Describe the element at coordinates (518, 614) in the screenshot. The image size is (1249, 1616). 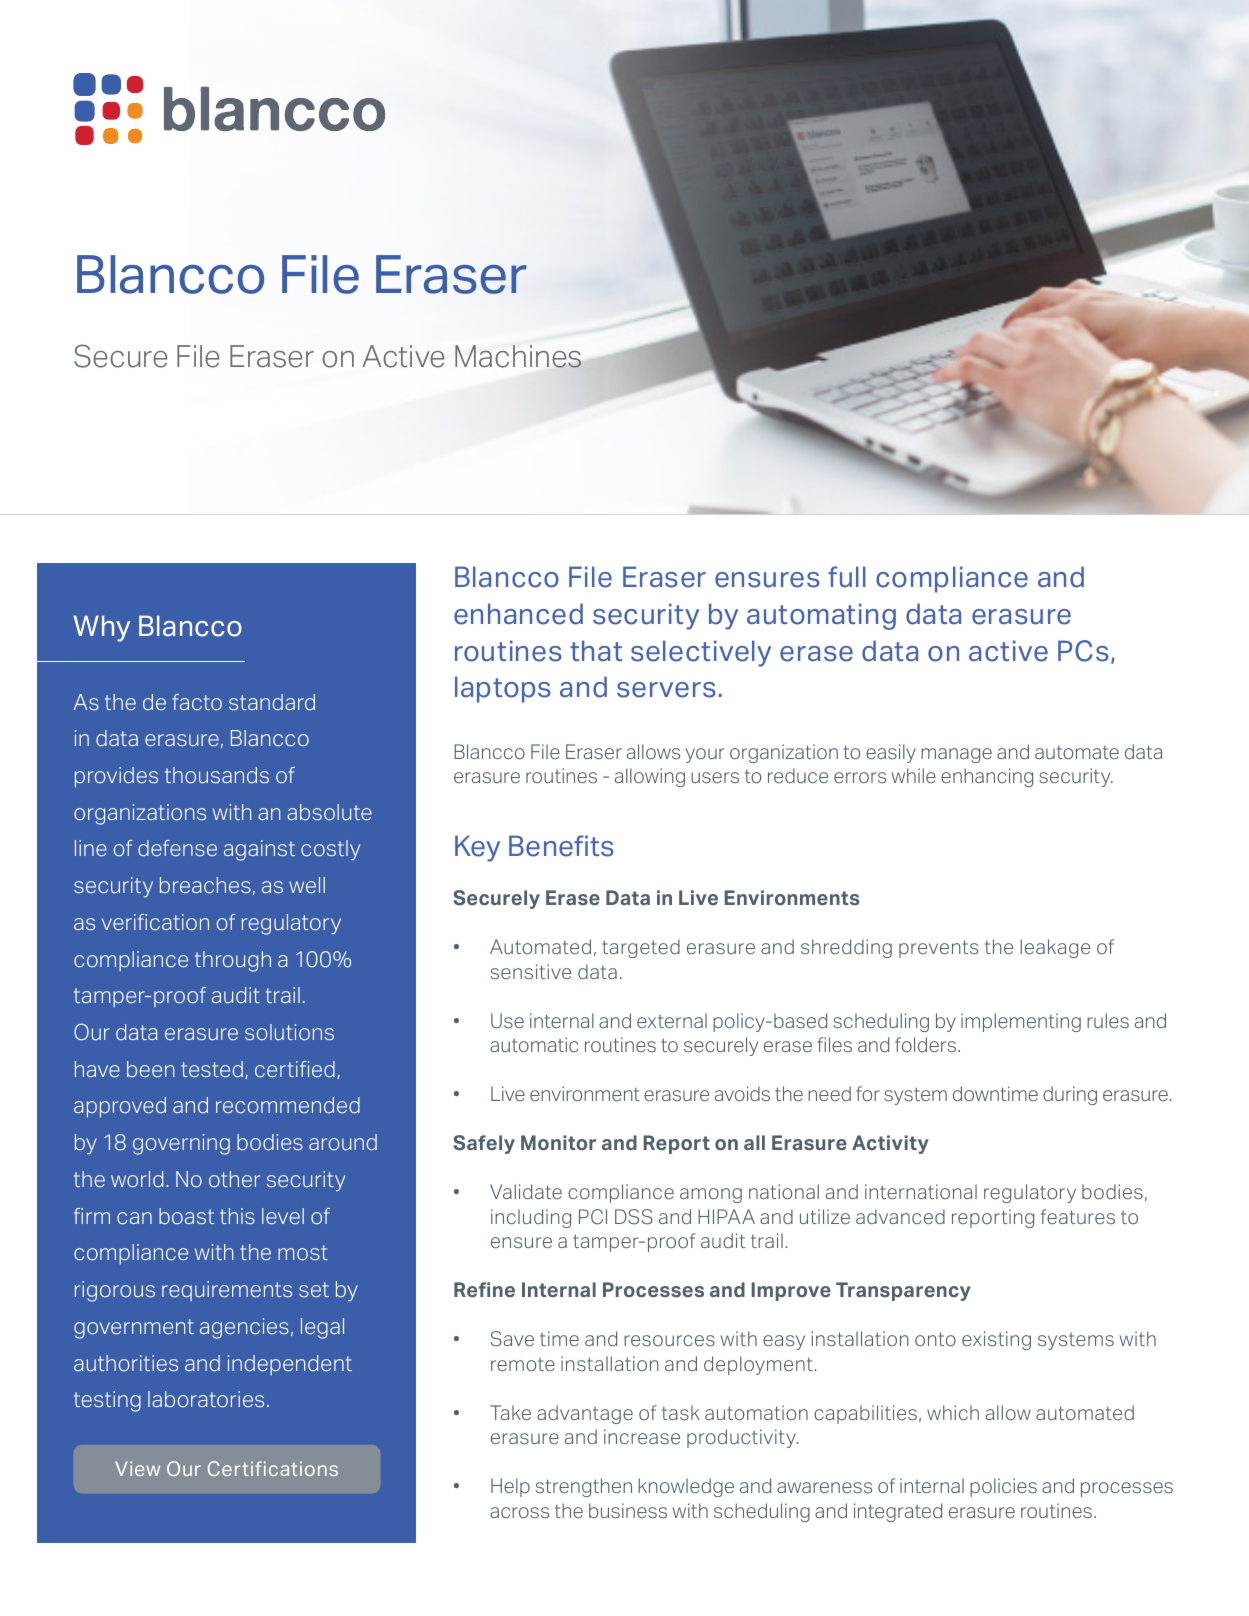
I see `enhanced` at that location.
